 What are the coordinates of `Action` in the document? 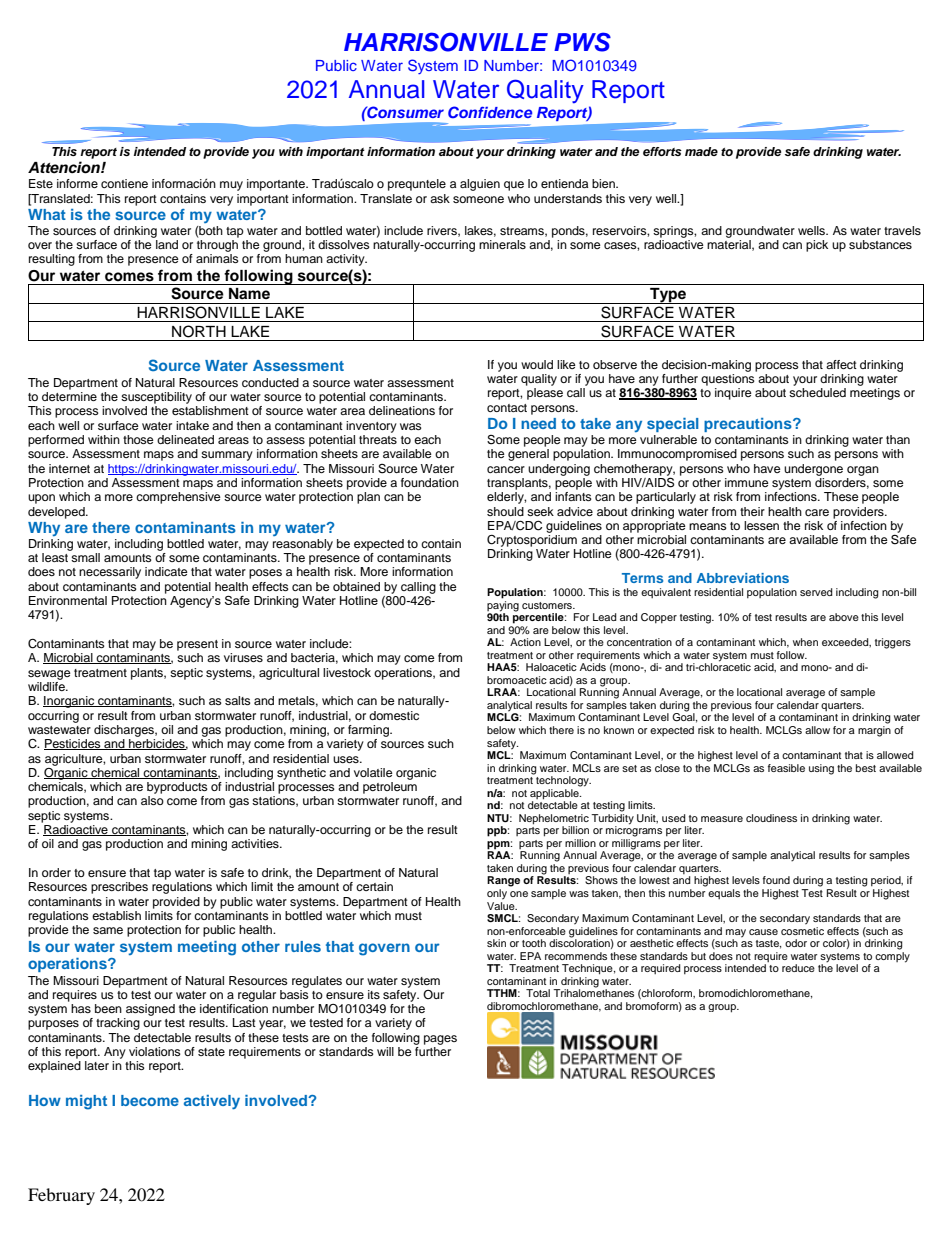 It's located at (525, 642).
